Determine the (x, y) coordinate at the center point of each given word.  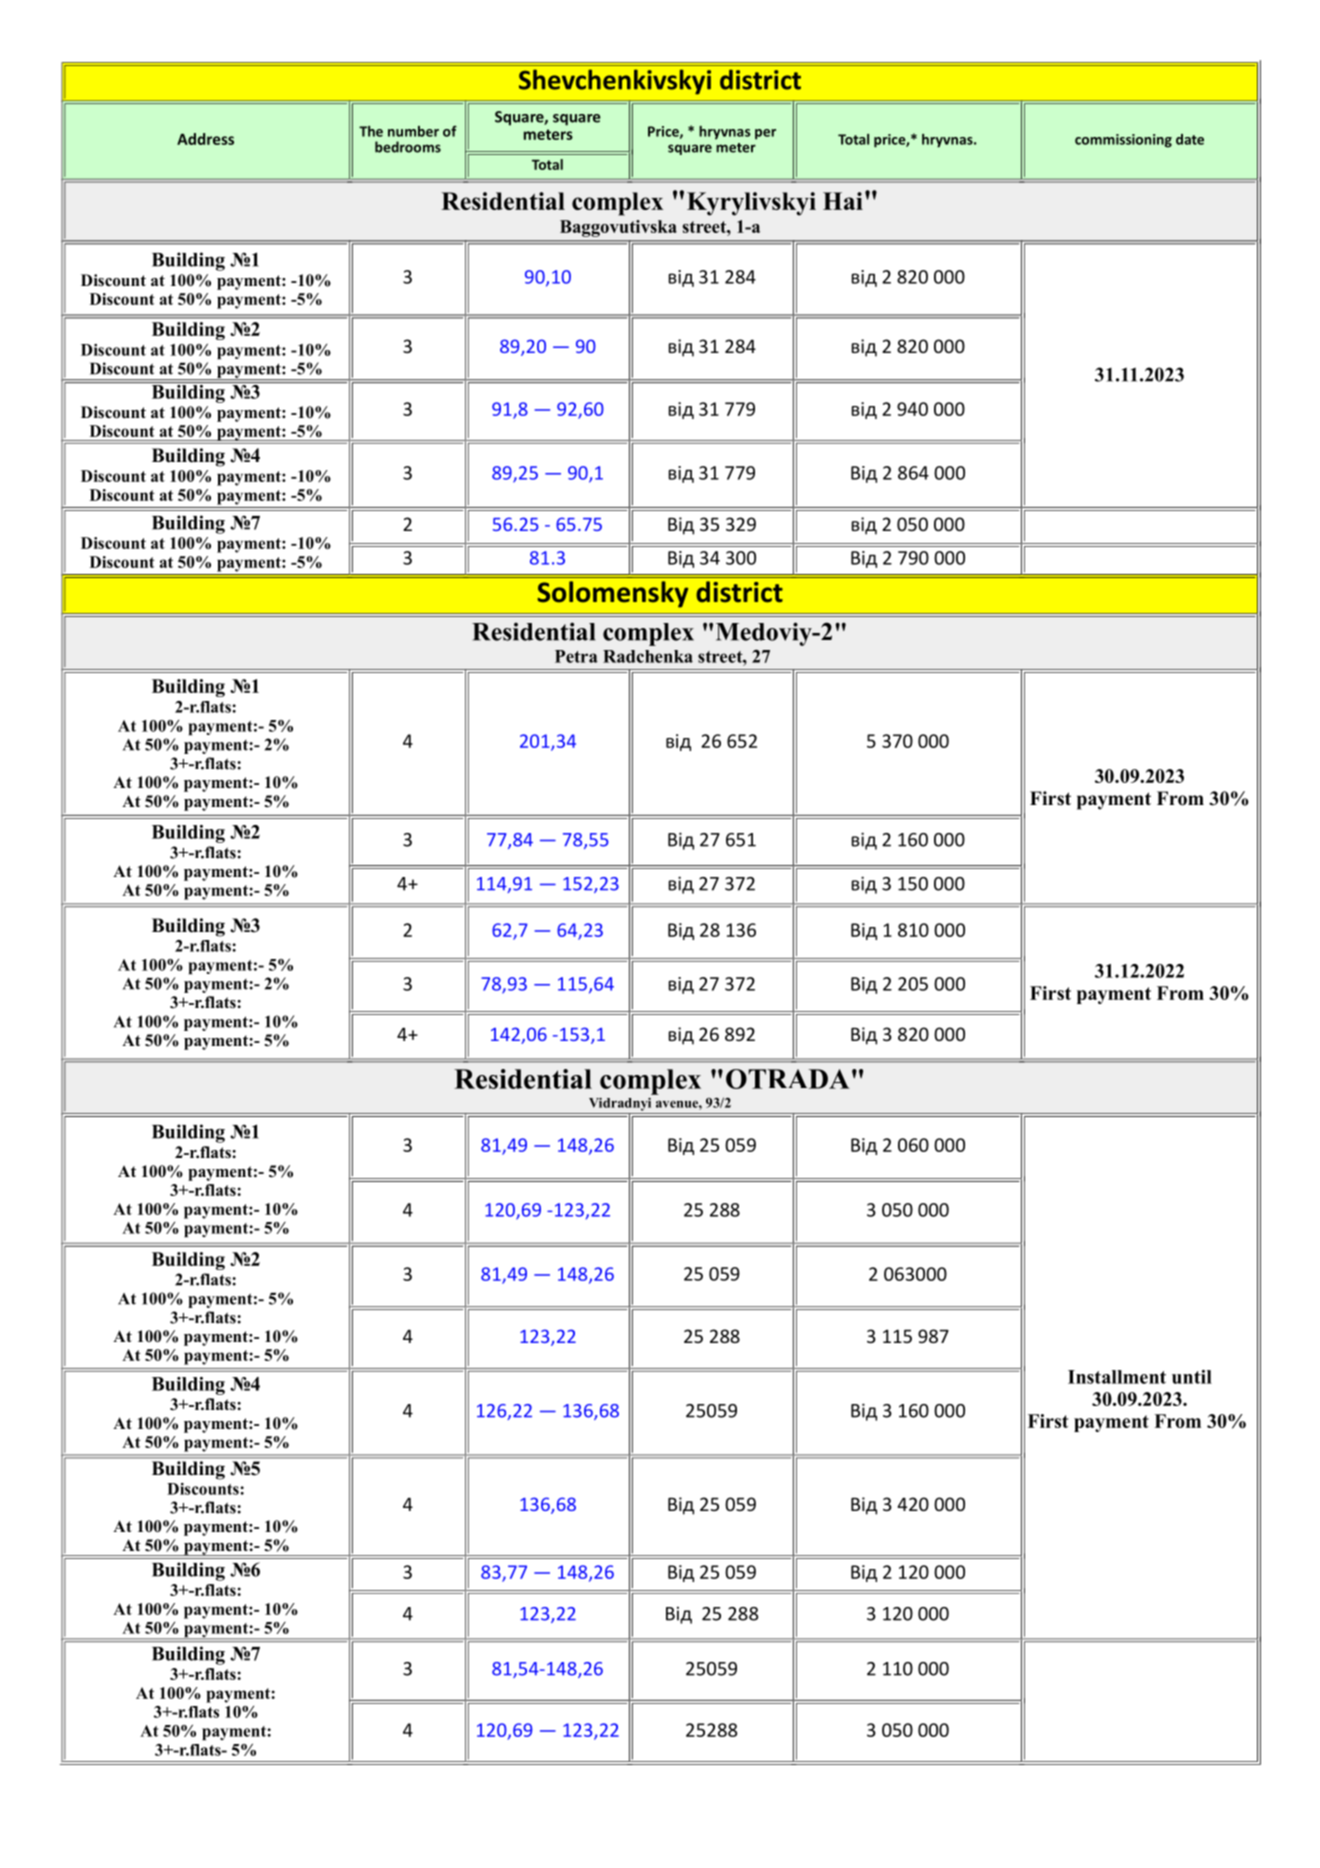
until (1192, 1377)
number (413, 131)
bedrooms (408, 147)
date (1190, 139)
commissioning (1123, 141)
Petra (576, 656)
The (371, 131)
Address (205, 139)
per (765, 134)
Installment (1117, 1377)
